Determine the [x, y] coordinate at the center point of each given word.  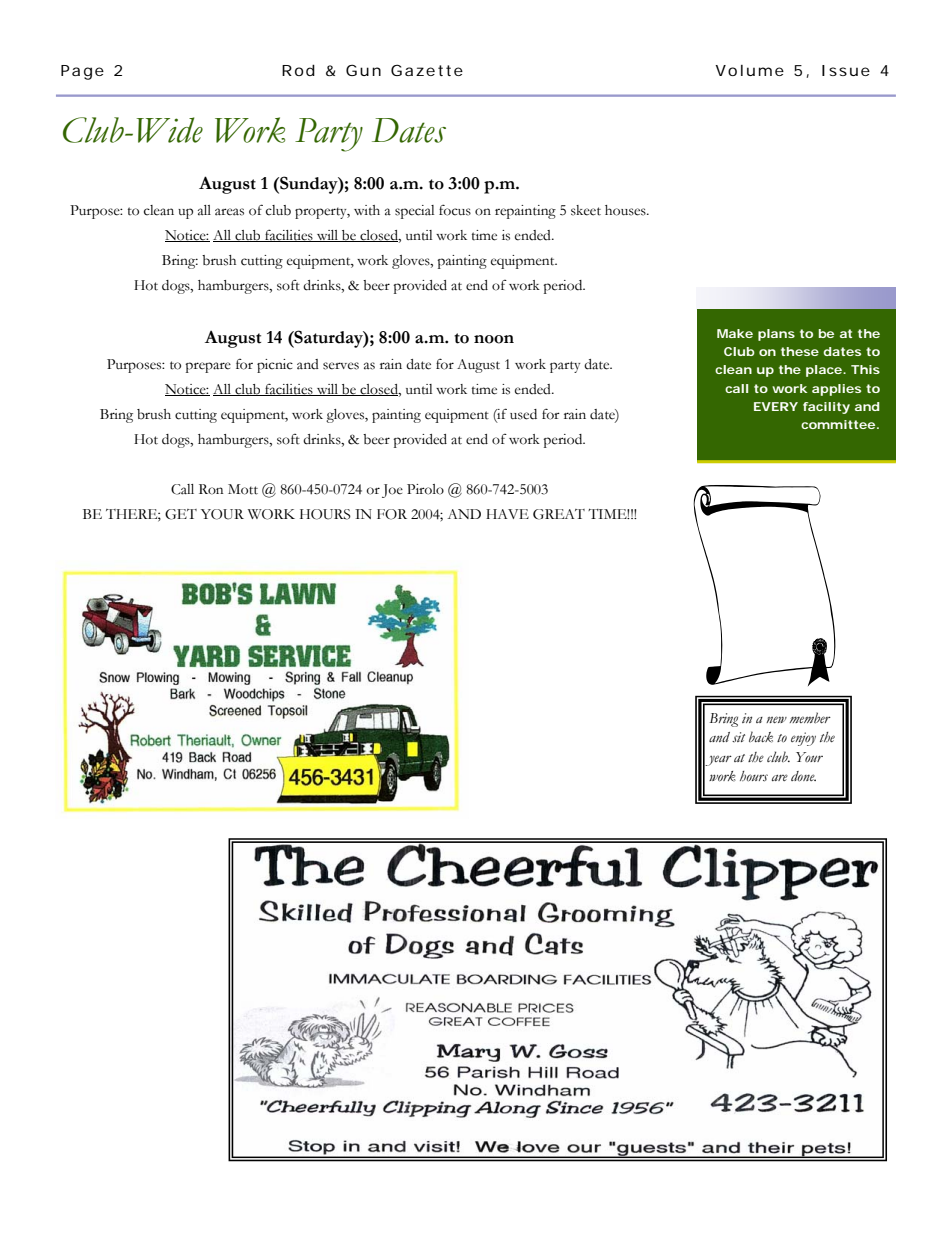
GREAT [559, 514]
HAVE [507, 514]
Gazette [427, 70]
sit [738, 737]
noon [494, 339]
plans [776, 335]
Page [82, 72]
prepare [208, 367]
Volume [749, 70]
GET [181, 514]
